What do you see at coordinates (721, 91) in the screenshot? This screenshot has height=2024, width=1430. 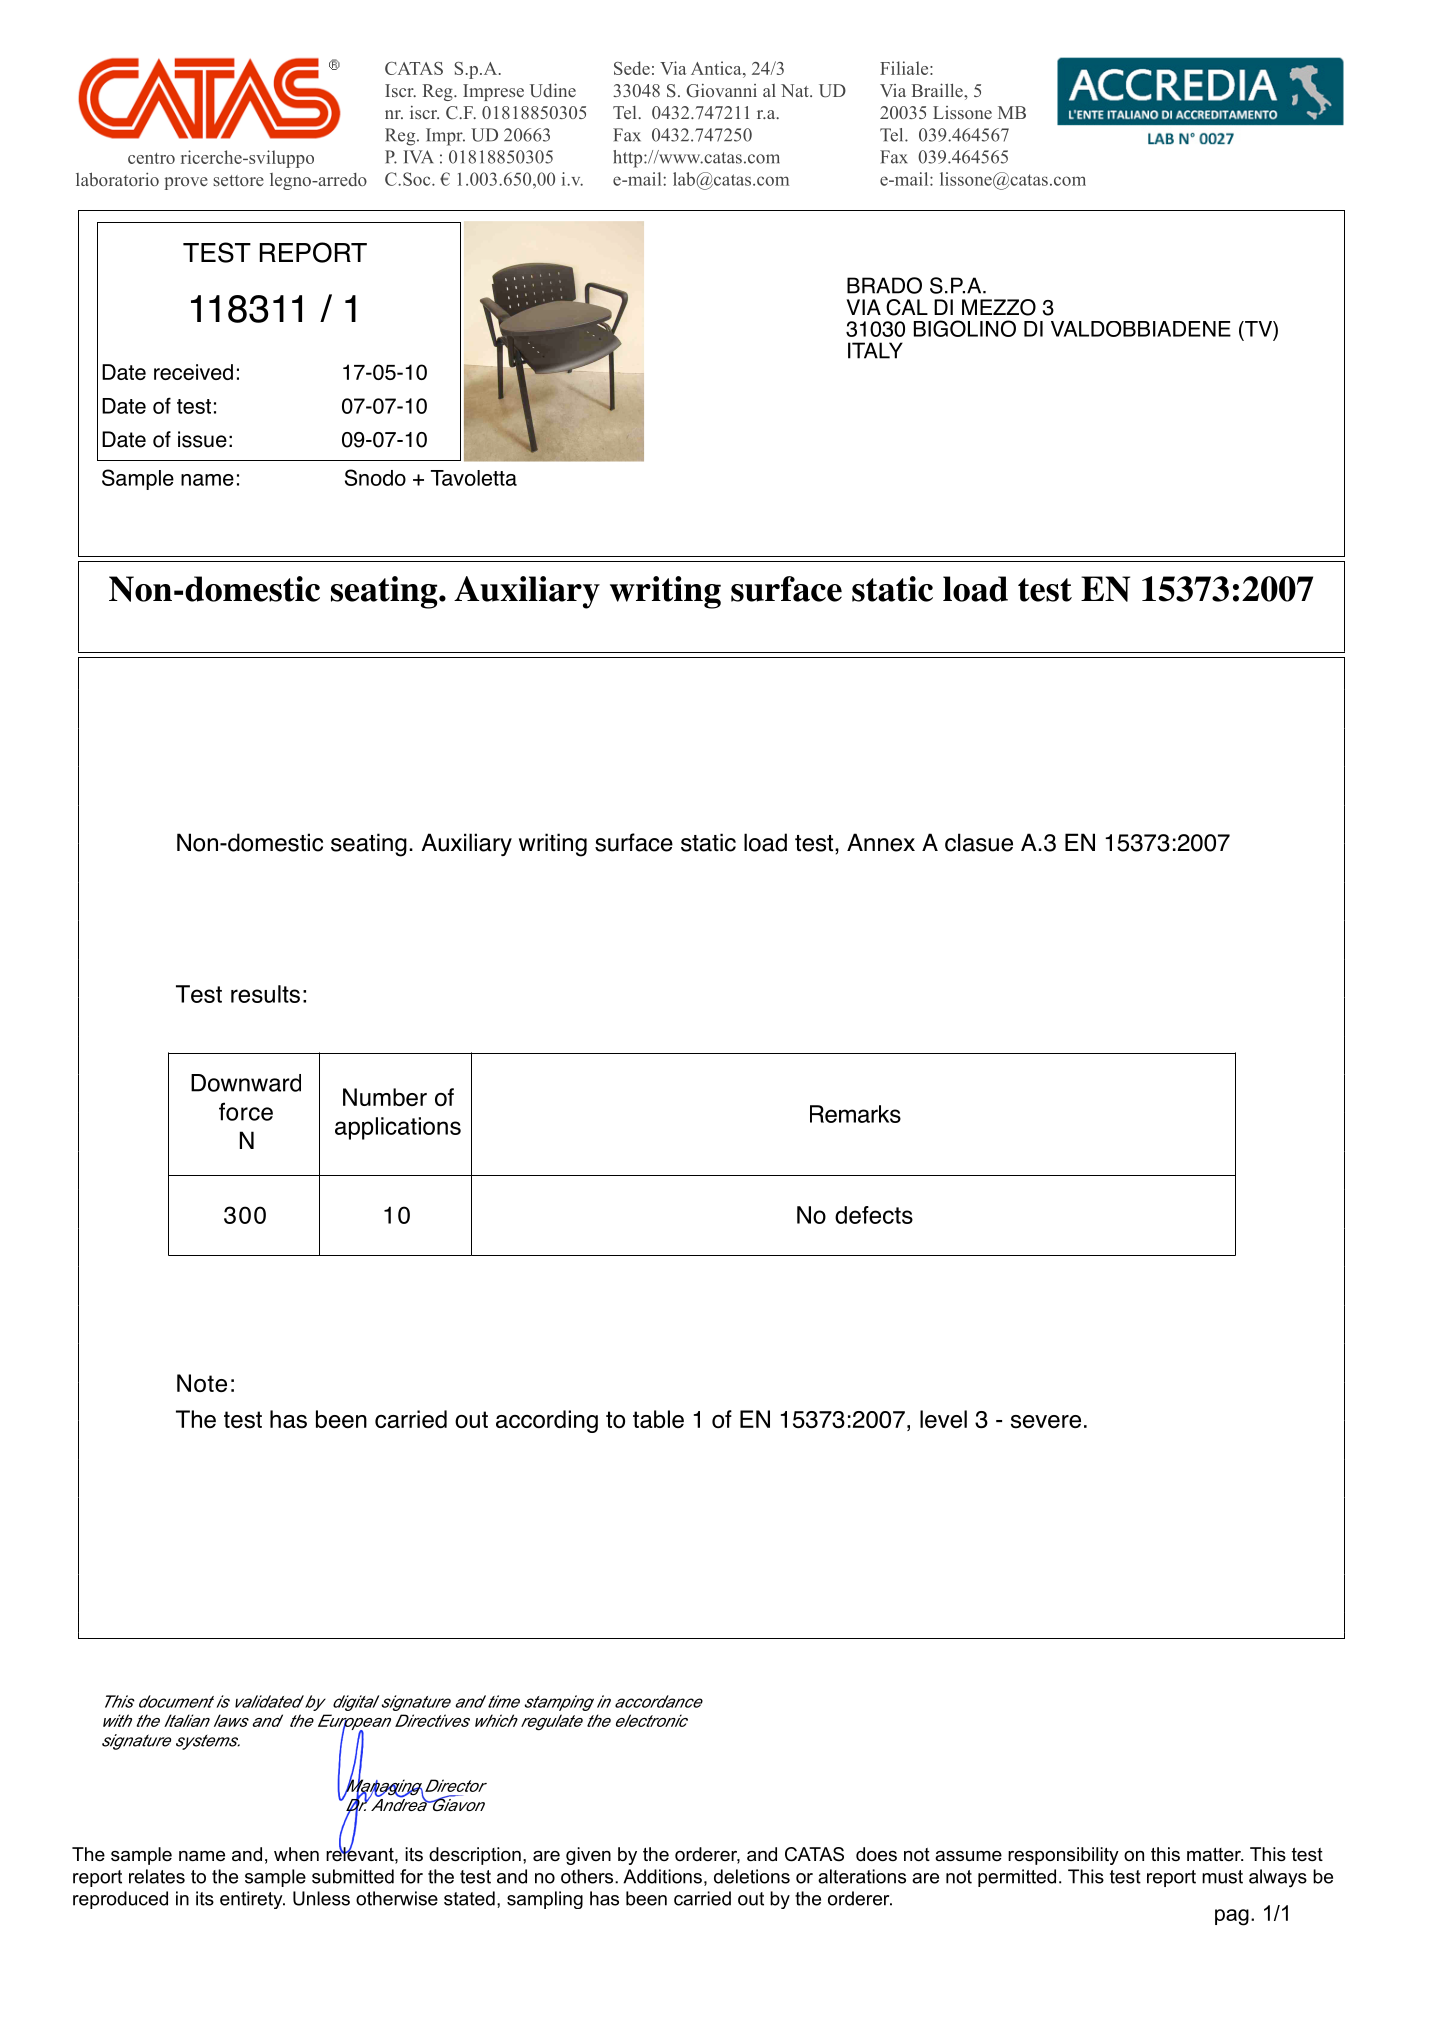 I see `Giovanni` at bounding box center [721, 91].
